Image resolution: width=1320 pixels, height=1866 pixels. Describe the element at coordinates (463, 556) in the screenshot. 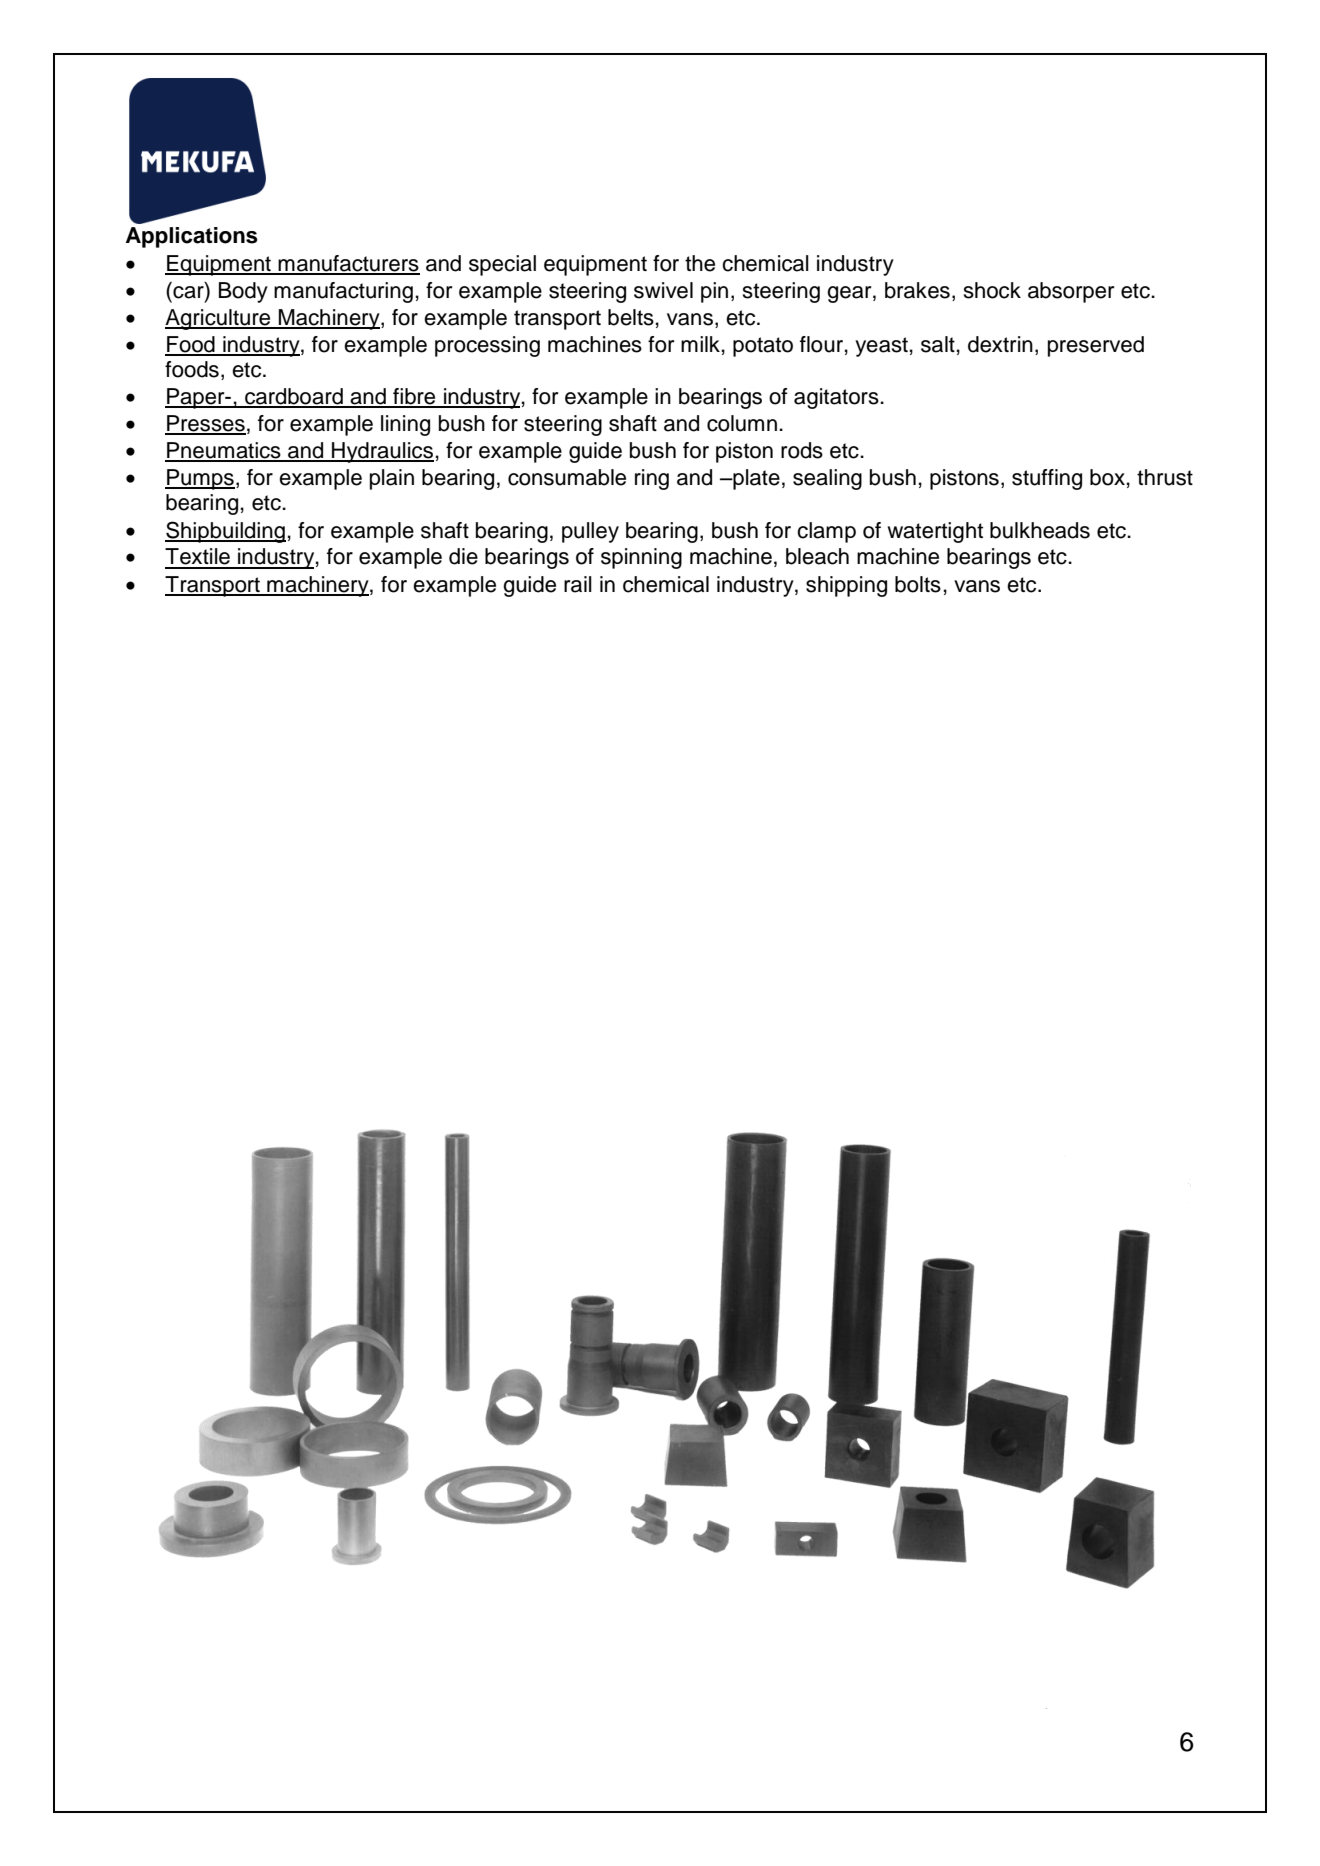

I see `die` at that location.
